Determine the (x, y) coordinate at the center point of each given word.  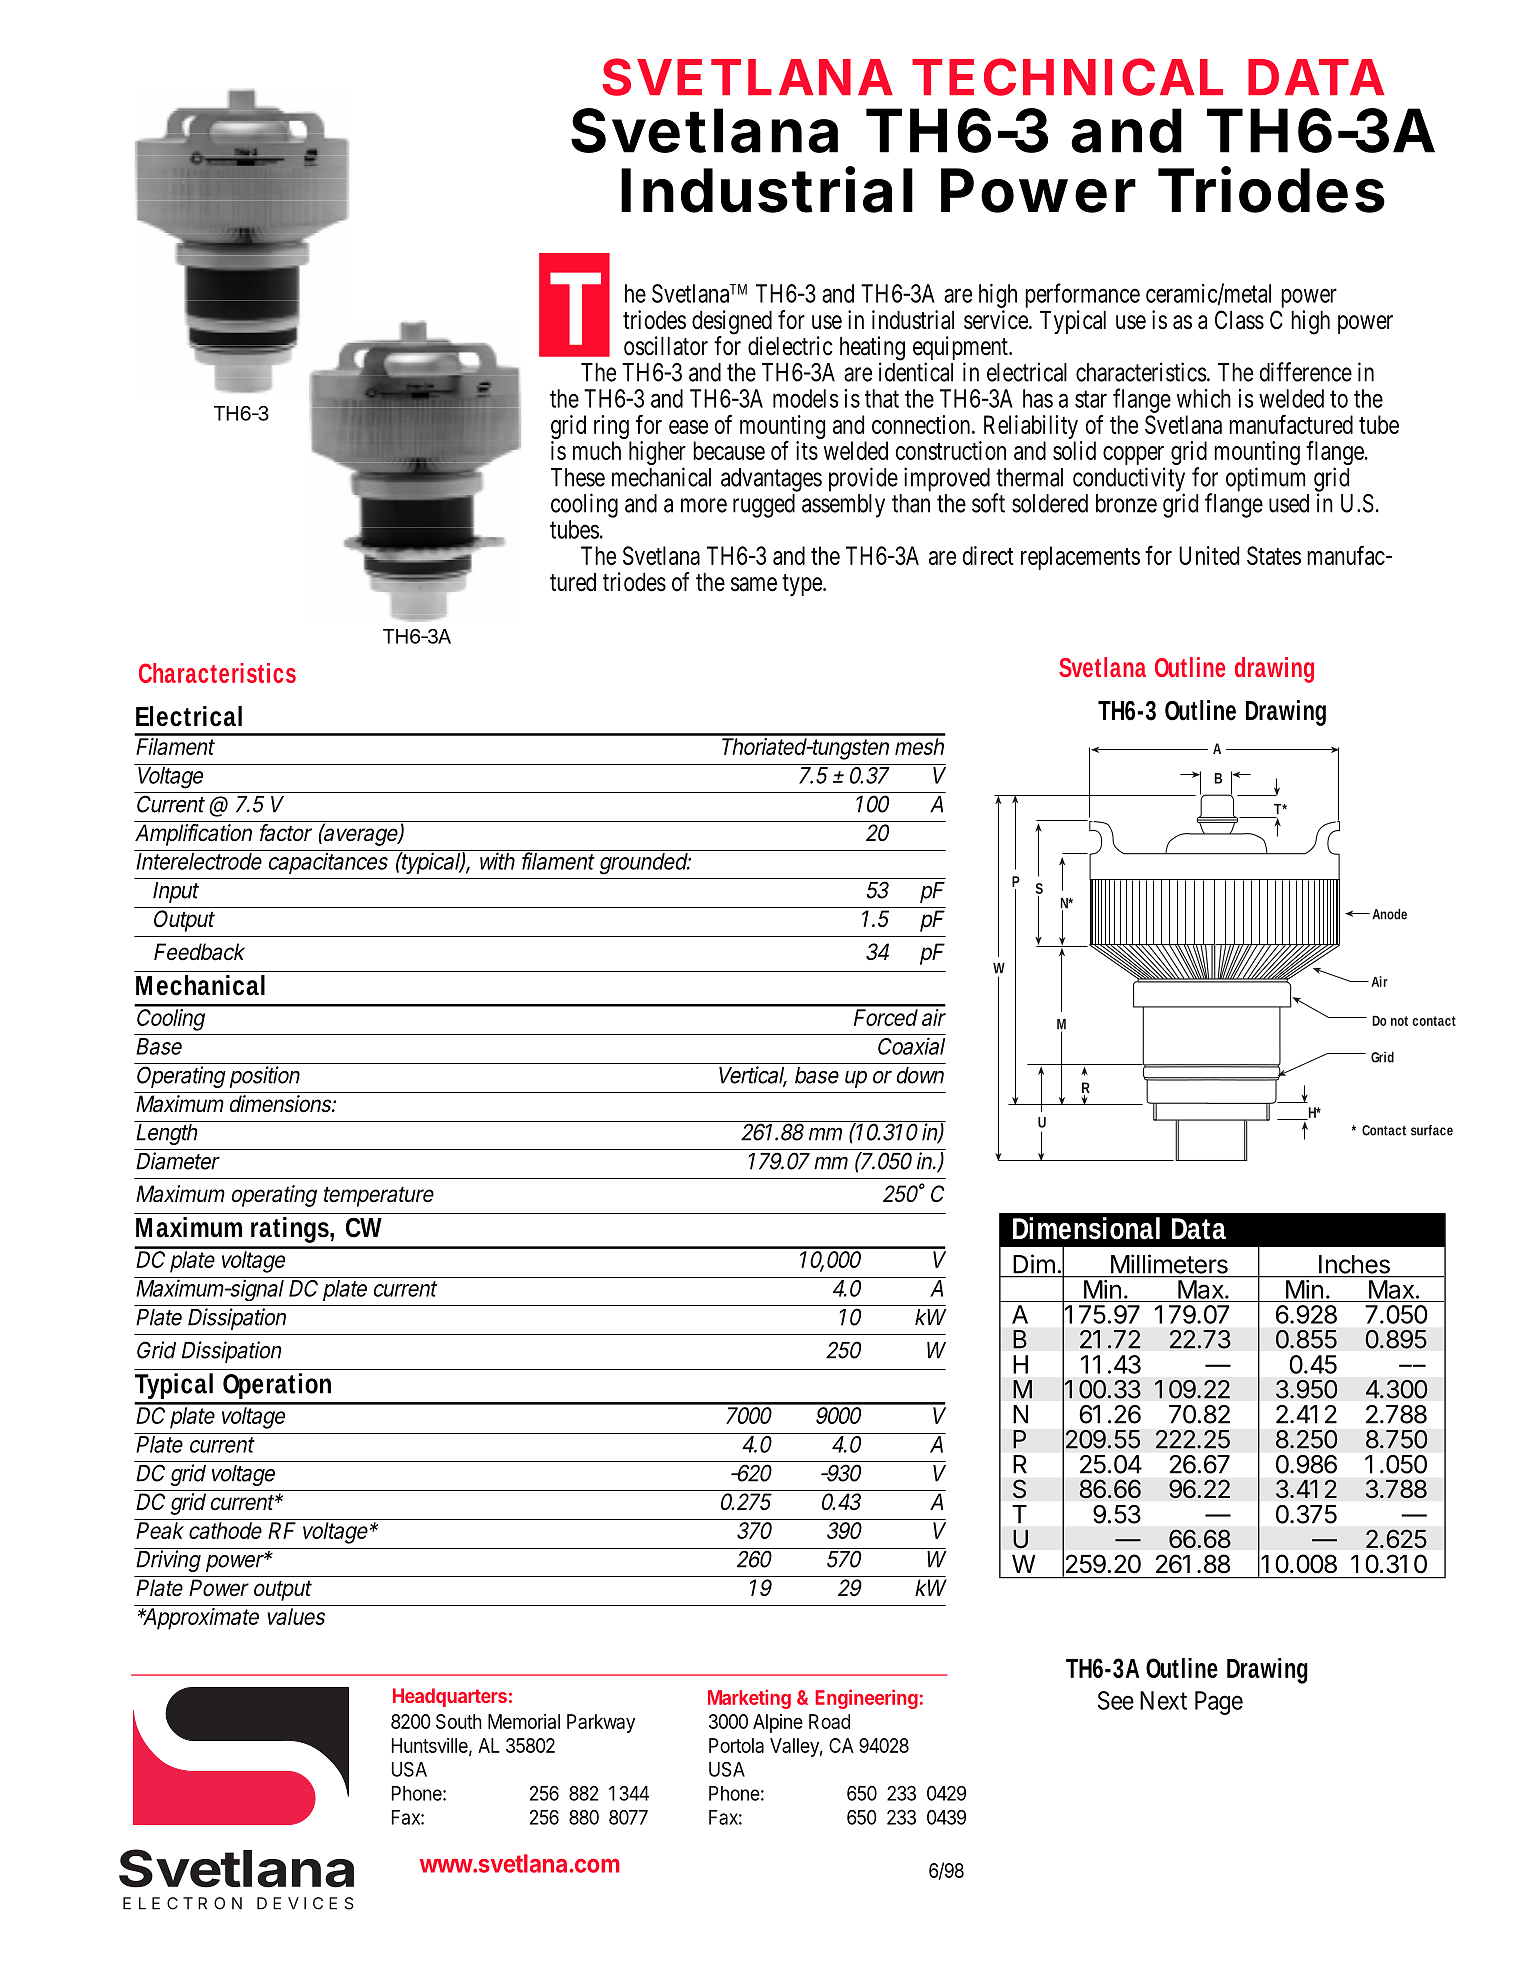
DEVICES (305, 1903)
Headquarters (450, 1697)
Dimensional (1086, 1228)
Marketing (749, 1699)
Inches (1354, 1264)
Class (1239, 320)
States (1274, 555)
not (1399, 1021)
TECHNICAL (1067, 77)
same (754, 584)
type (803, 585)
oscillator (666, 346)
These (578, 477)
